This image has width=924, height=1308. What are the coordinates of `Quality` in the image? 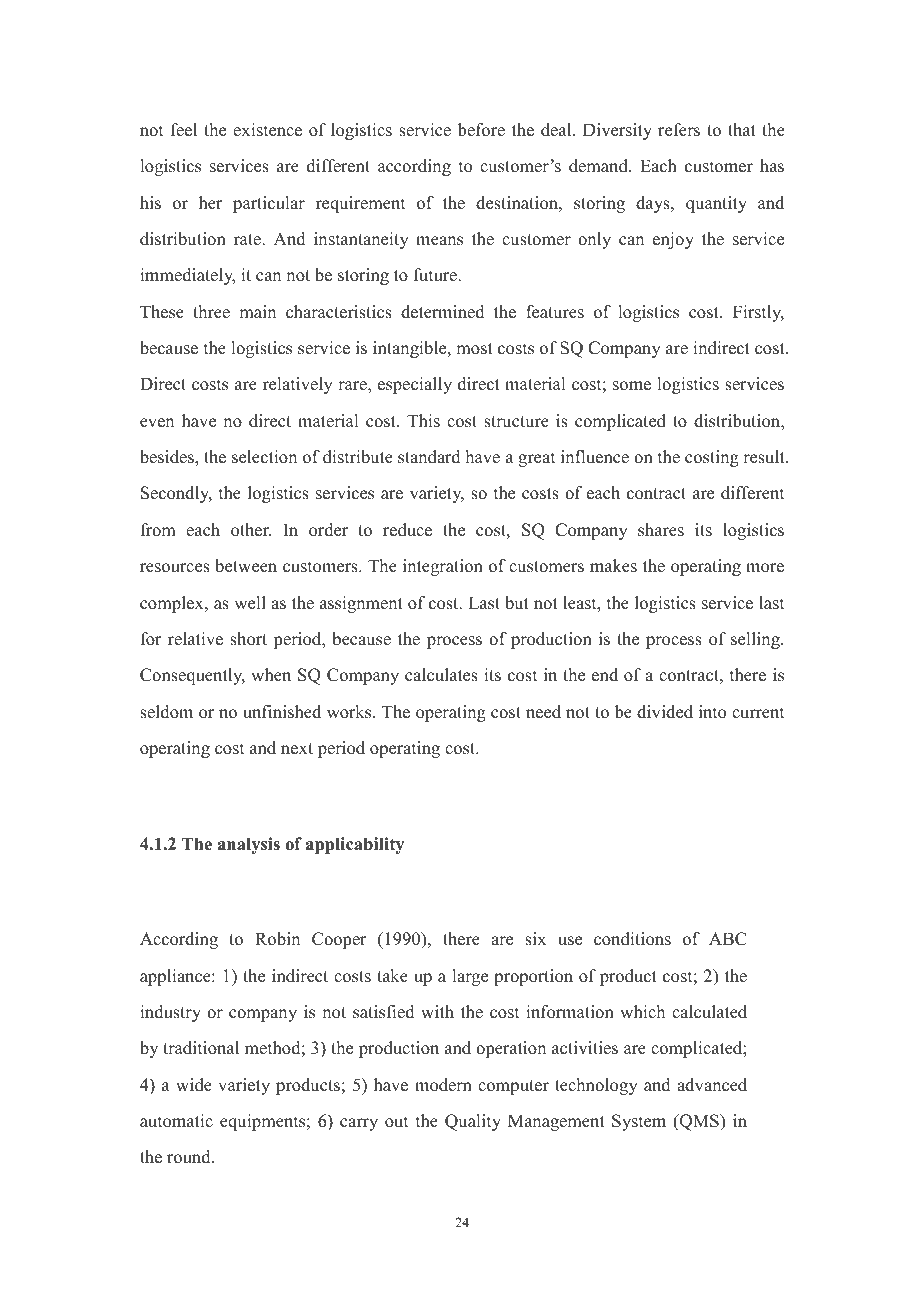 It's located at (473, 1122).
